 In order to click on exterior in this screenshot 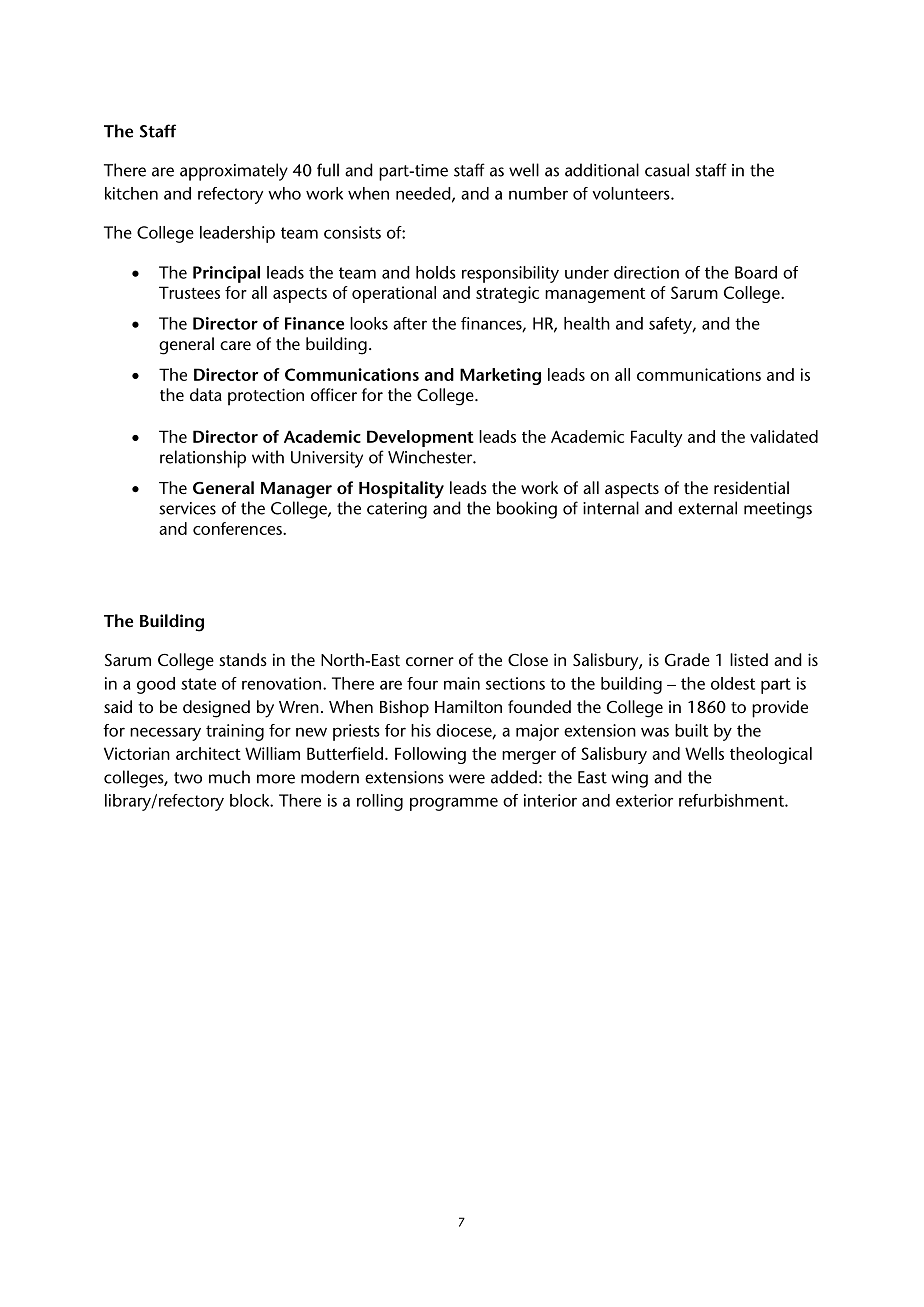, I will do `click(644, 800)`.
